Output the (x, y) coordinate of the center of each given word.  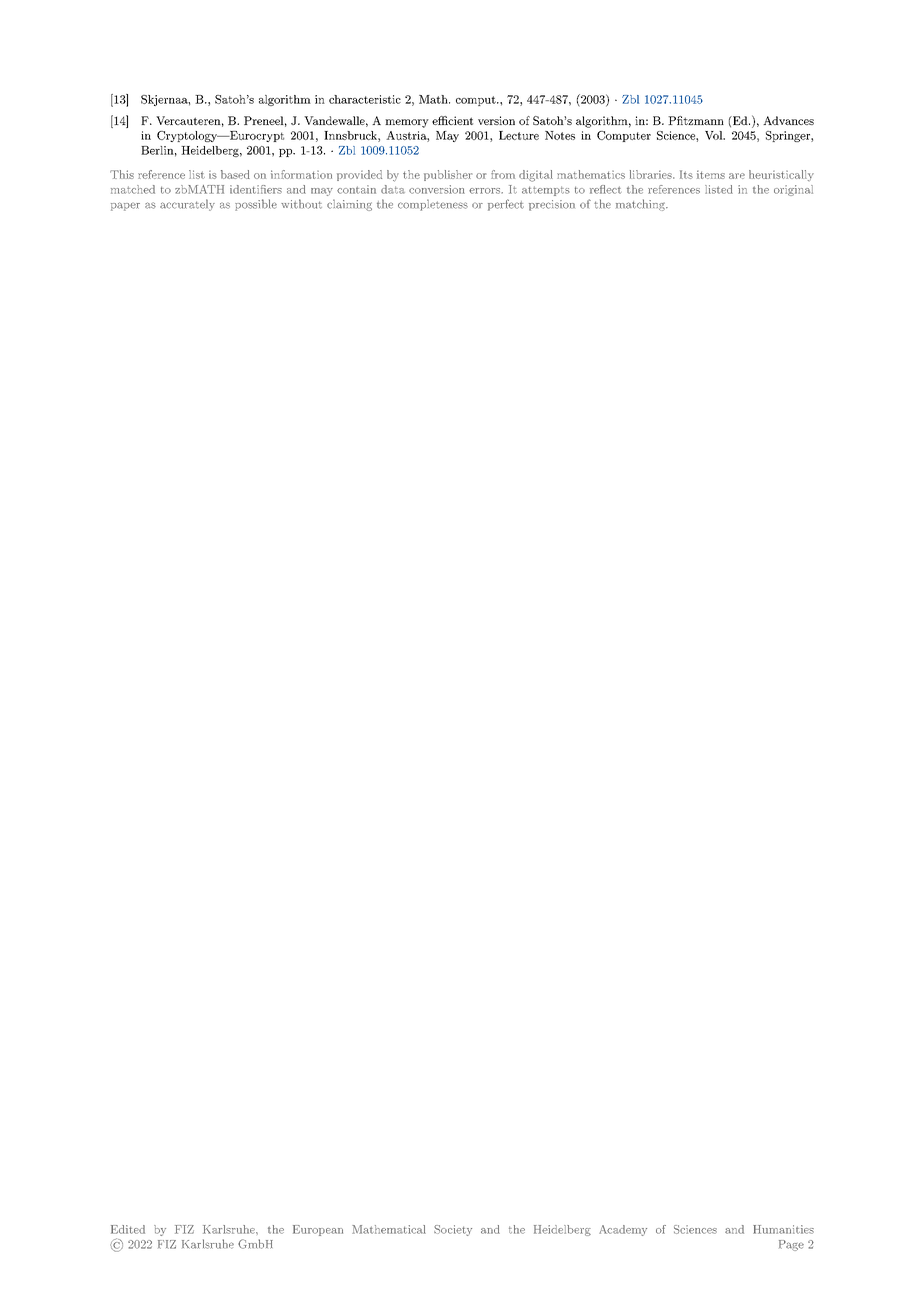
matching (641, 205)
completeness (433, 205)
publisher (448, 175)
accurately (187, 205)
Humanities (783, 1229)
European (318, 1230)
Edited (128, 1229)
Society (453, 1230)
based (235, 174)
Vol (715, 135)
